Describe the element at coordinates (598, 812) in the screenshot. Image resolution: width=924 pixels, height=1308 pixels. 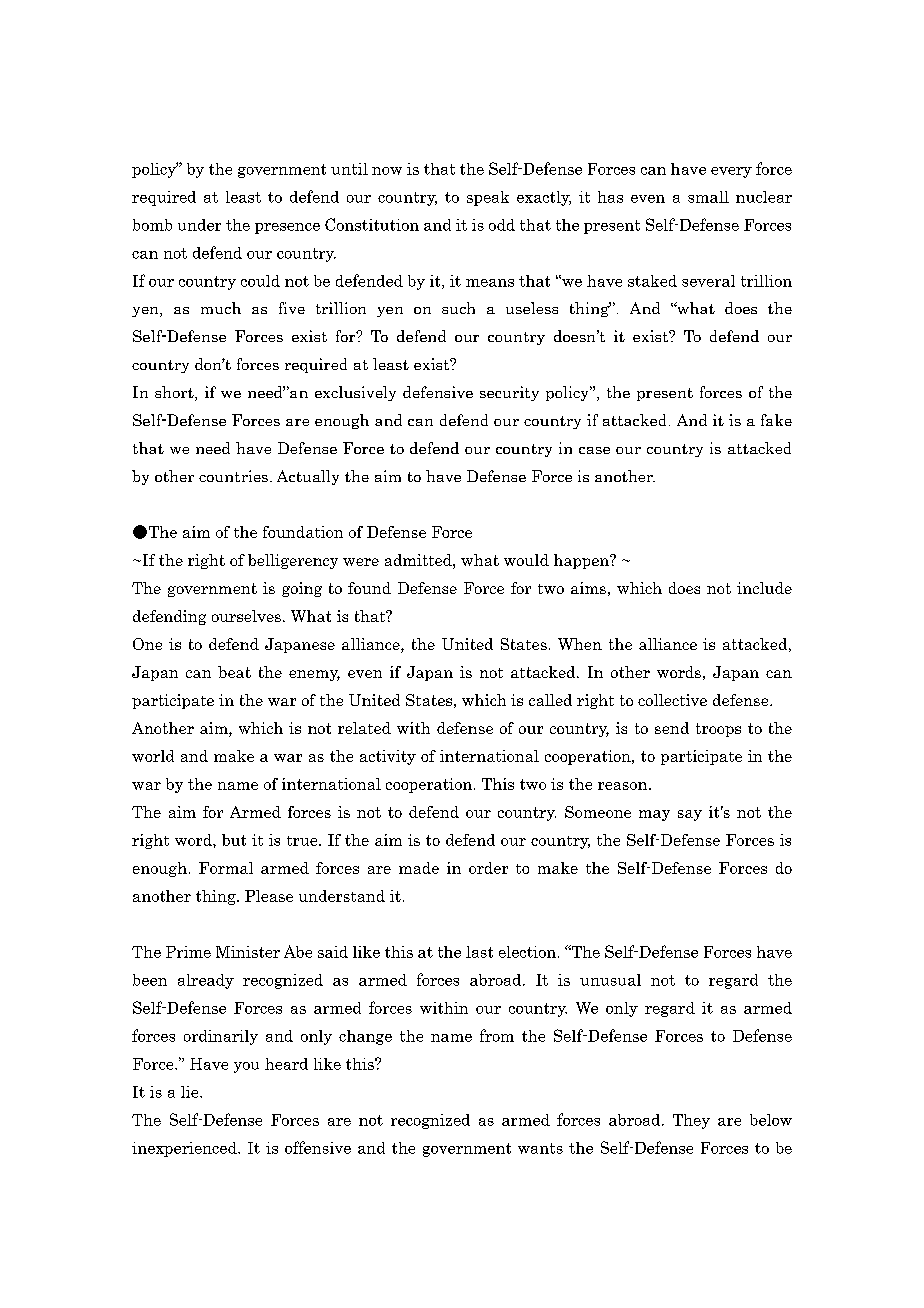
I see `Someone` at that location.
